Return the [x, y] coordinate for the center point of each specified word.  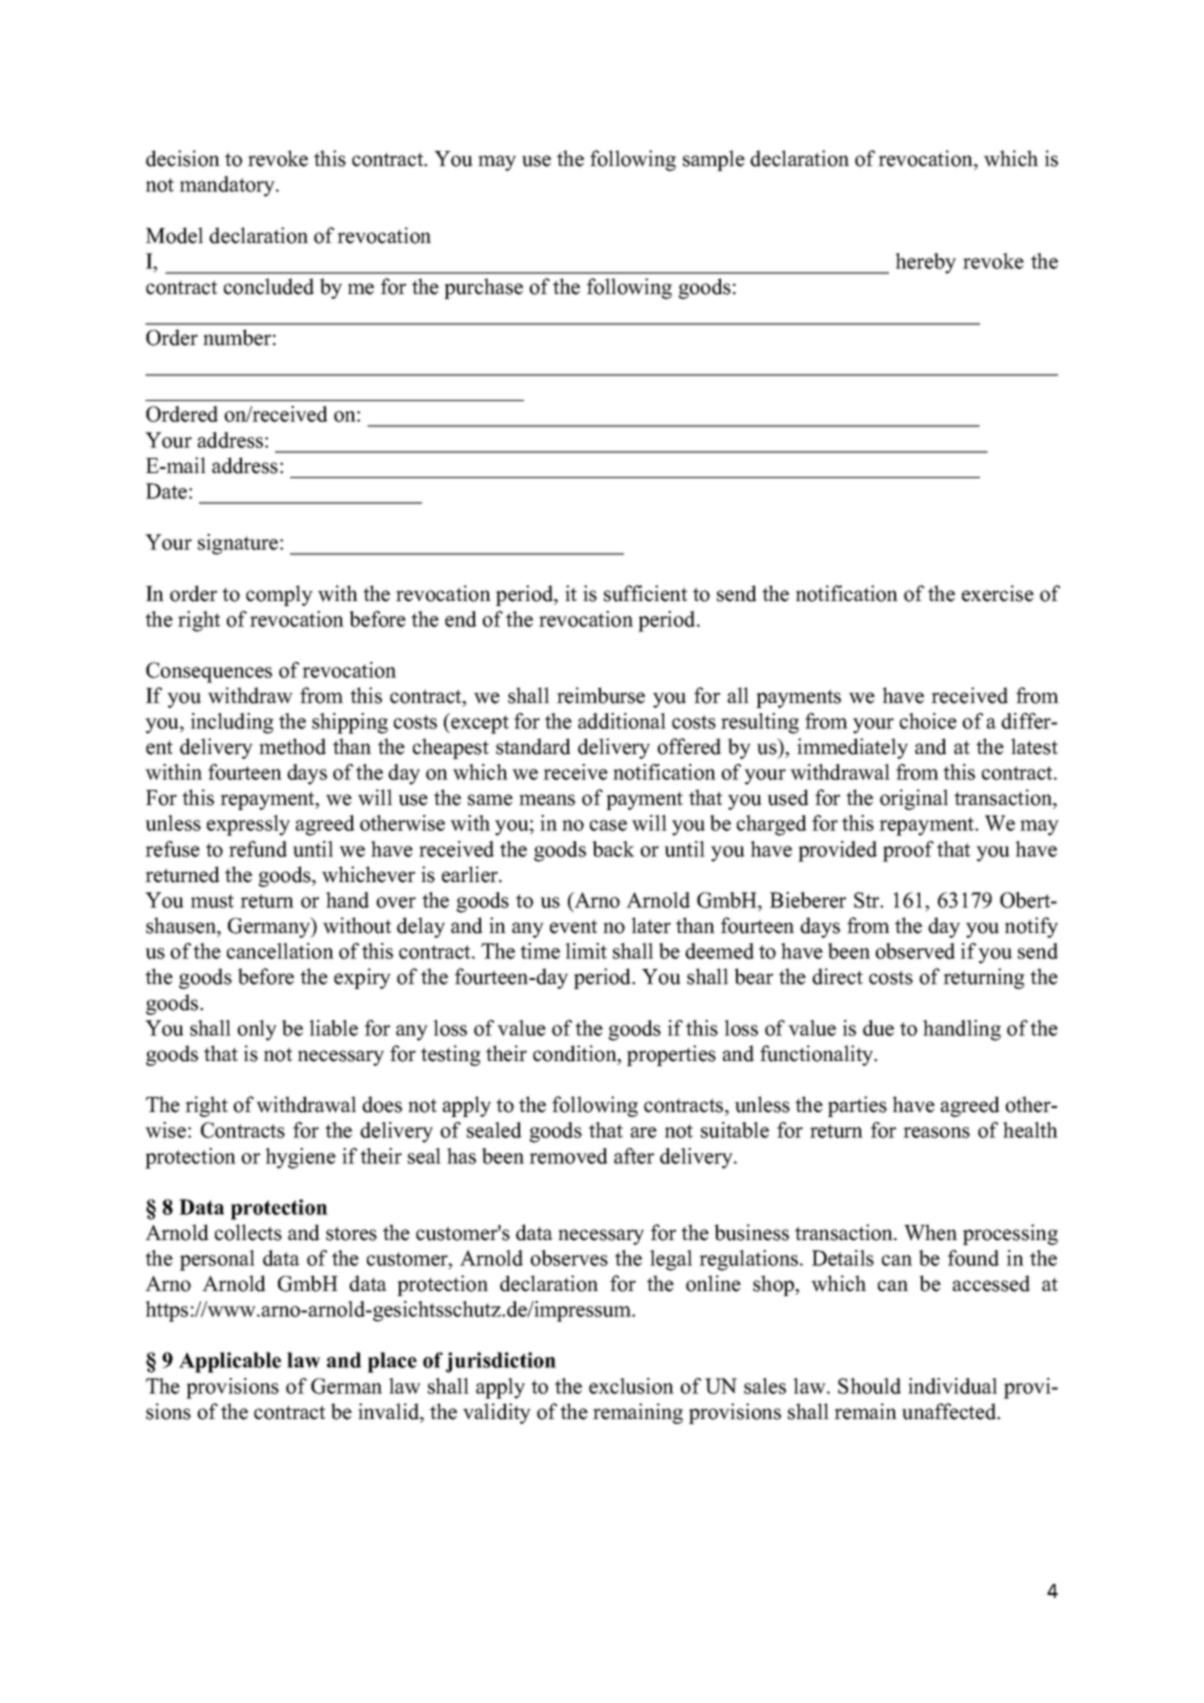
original [914, 799]
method [292, 746]
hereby [925, 263]
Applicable [230, 1362]
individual [952, 1386]
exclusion [631, 1386]
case [608, 825]
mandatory [228, 186]
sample [714, 160]
